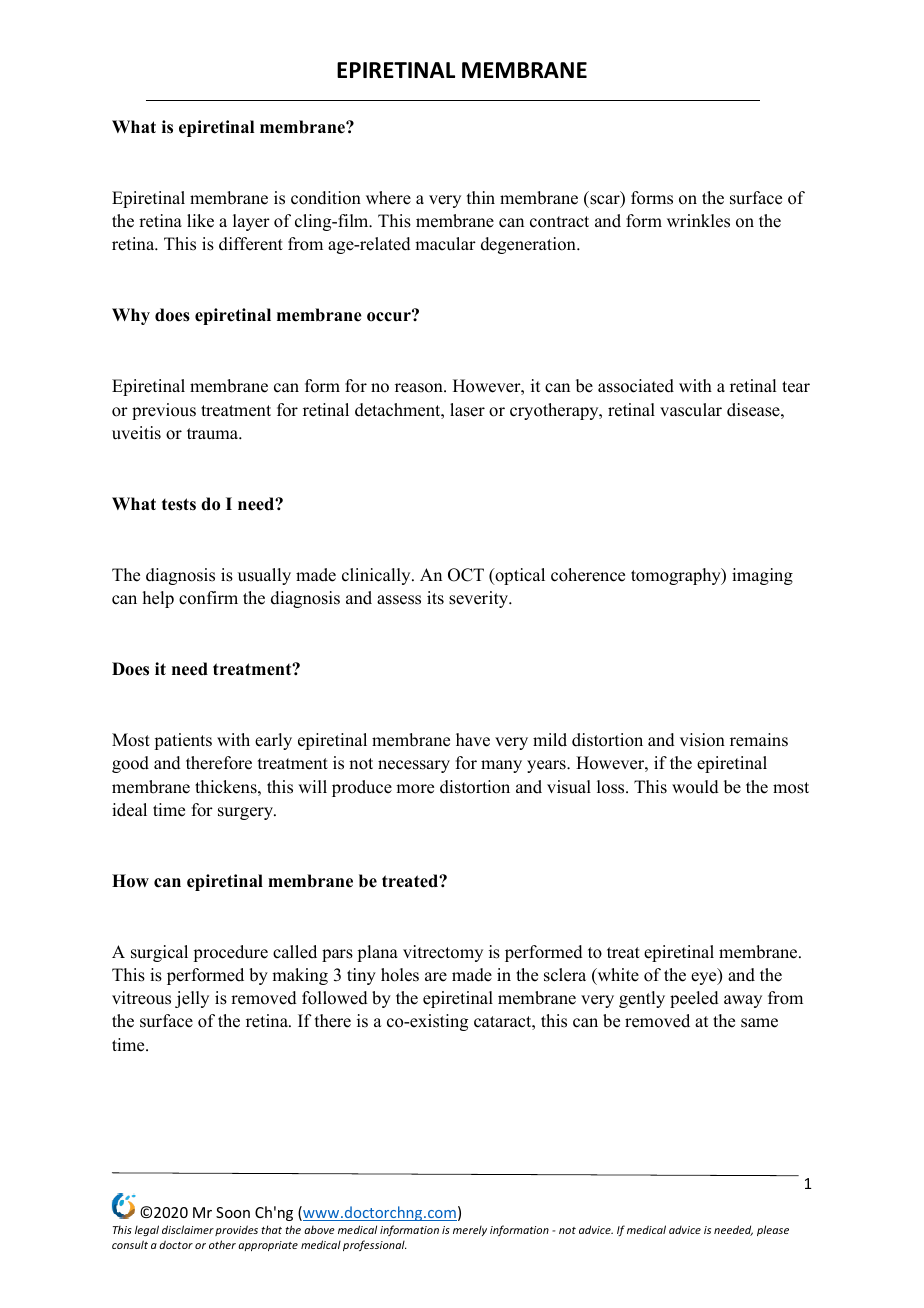  I want to click on merely, so click(470, 1231).
